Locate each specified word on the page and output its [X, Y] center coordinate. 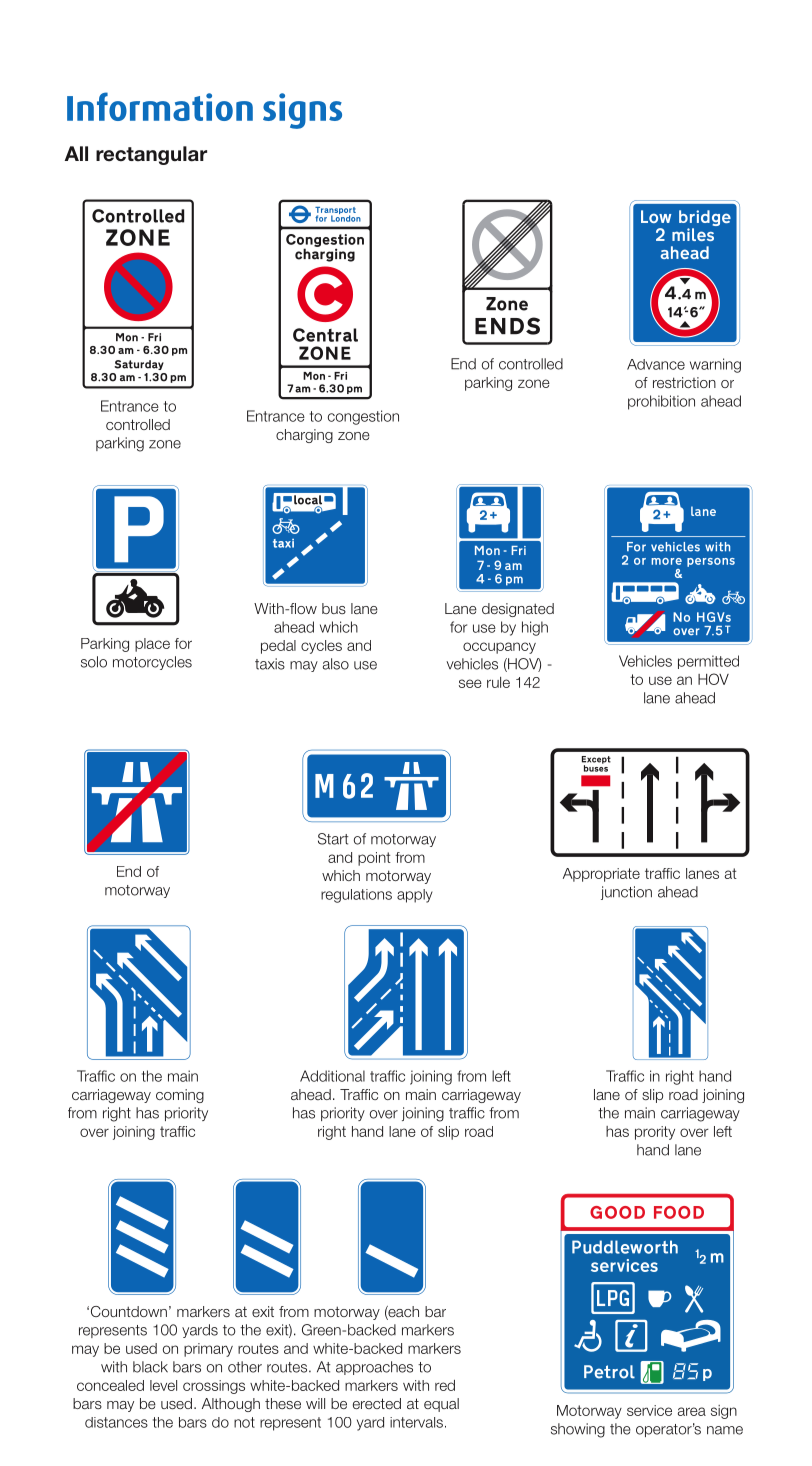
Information [160, 106]
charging [304, 436]
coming [180, 1096]
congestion [363, 417]
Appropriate [601, 875]
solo [94, 662]
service [649, 1410]
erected [377, 1403]
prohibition [661, 402]
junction [626, 893]
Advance [656, 364]
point [374, 859]
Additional [332, 1076]
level [163, 1385]
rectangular [151, 155]
